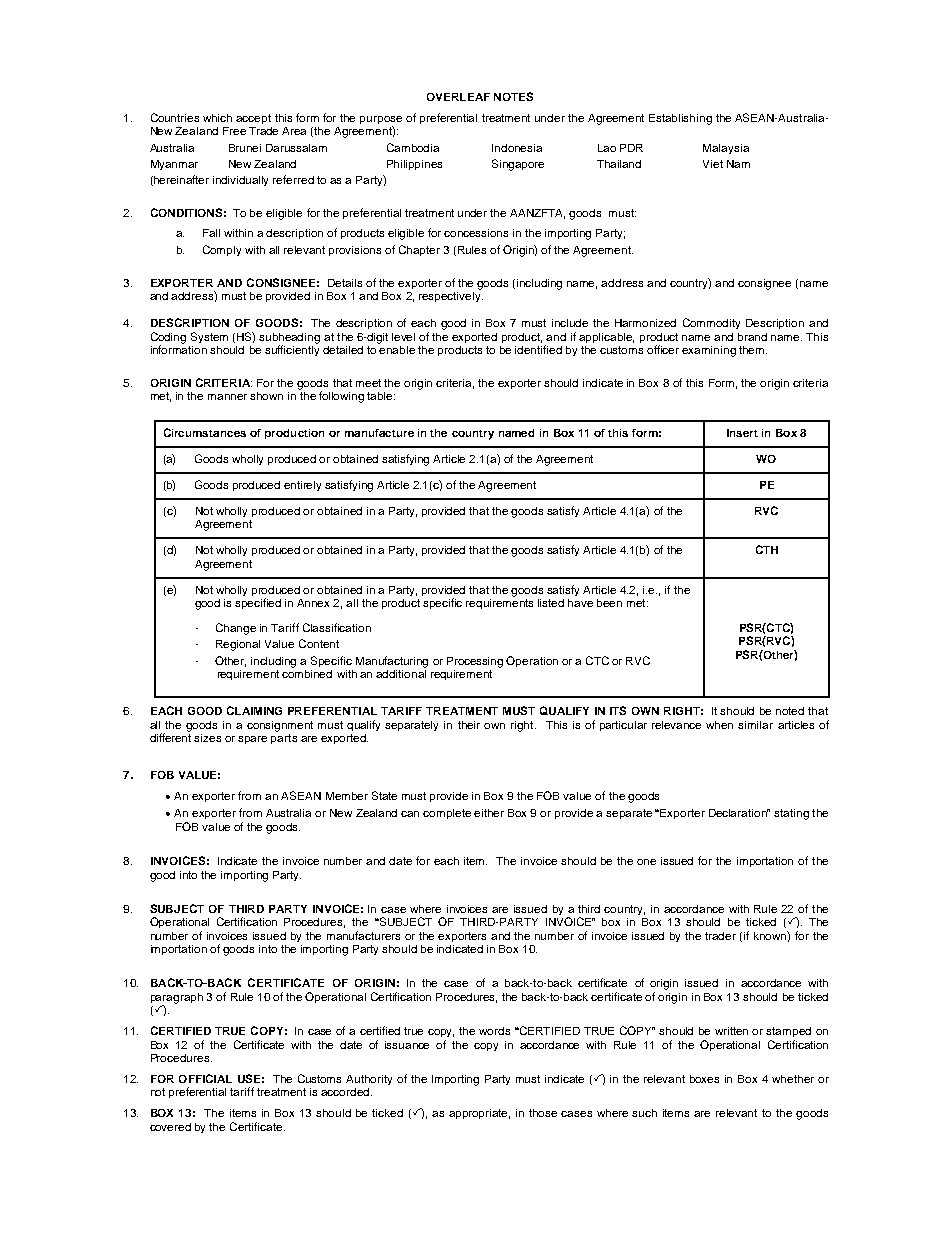 The width and height of the page is (952, 1233). I want to click on Indonesia, so click(517, 148).
